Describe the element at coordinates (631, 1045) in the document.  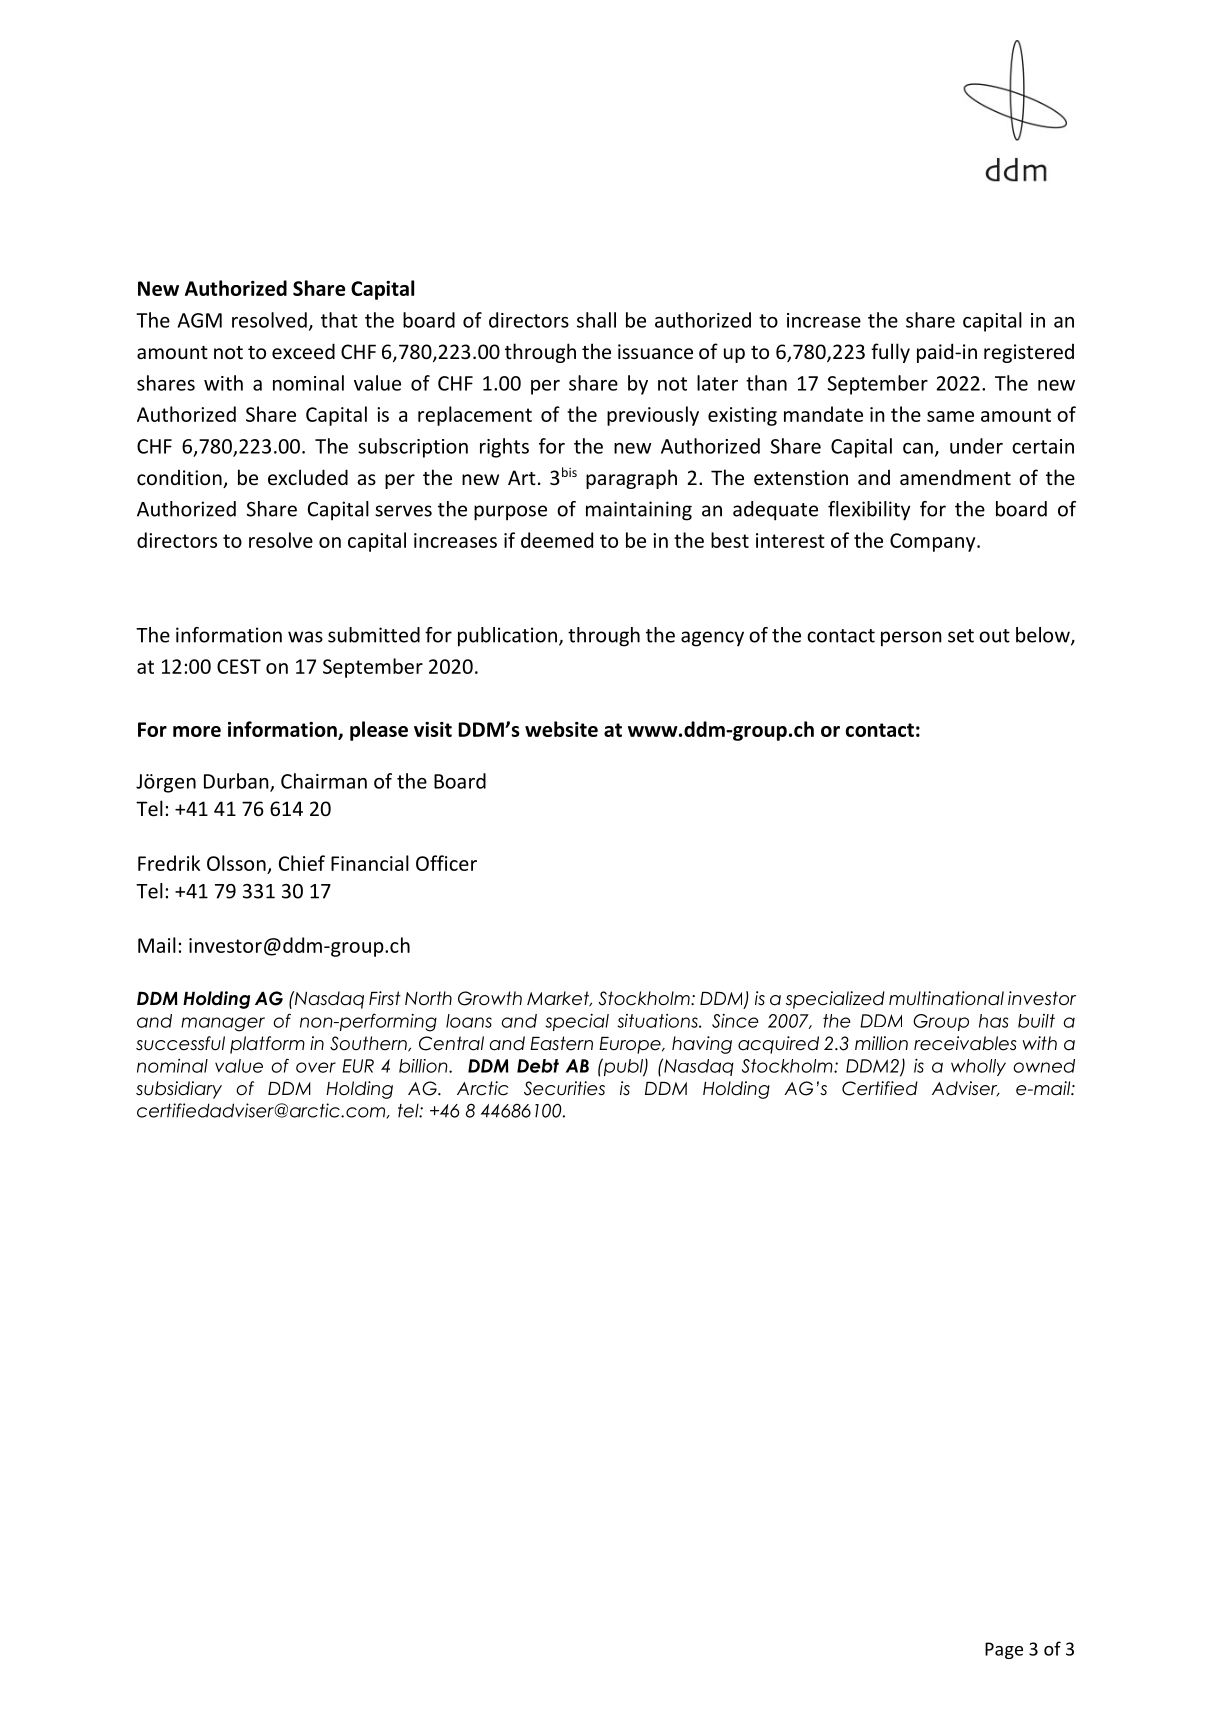
I see `Europe` at that location.
